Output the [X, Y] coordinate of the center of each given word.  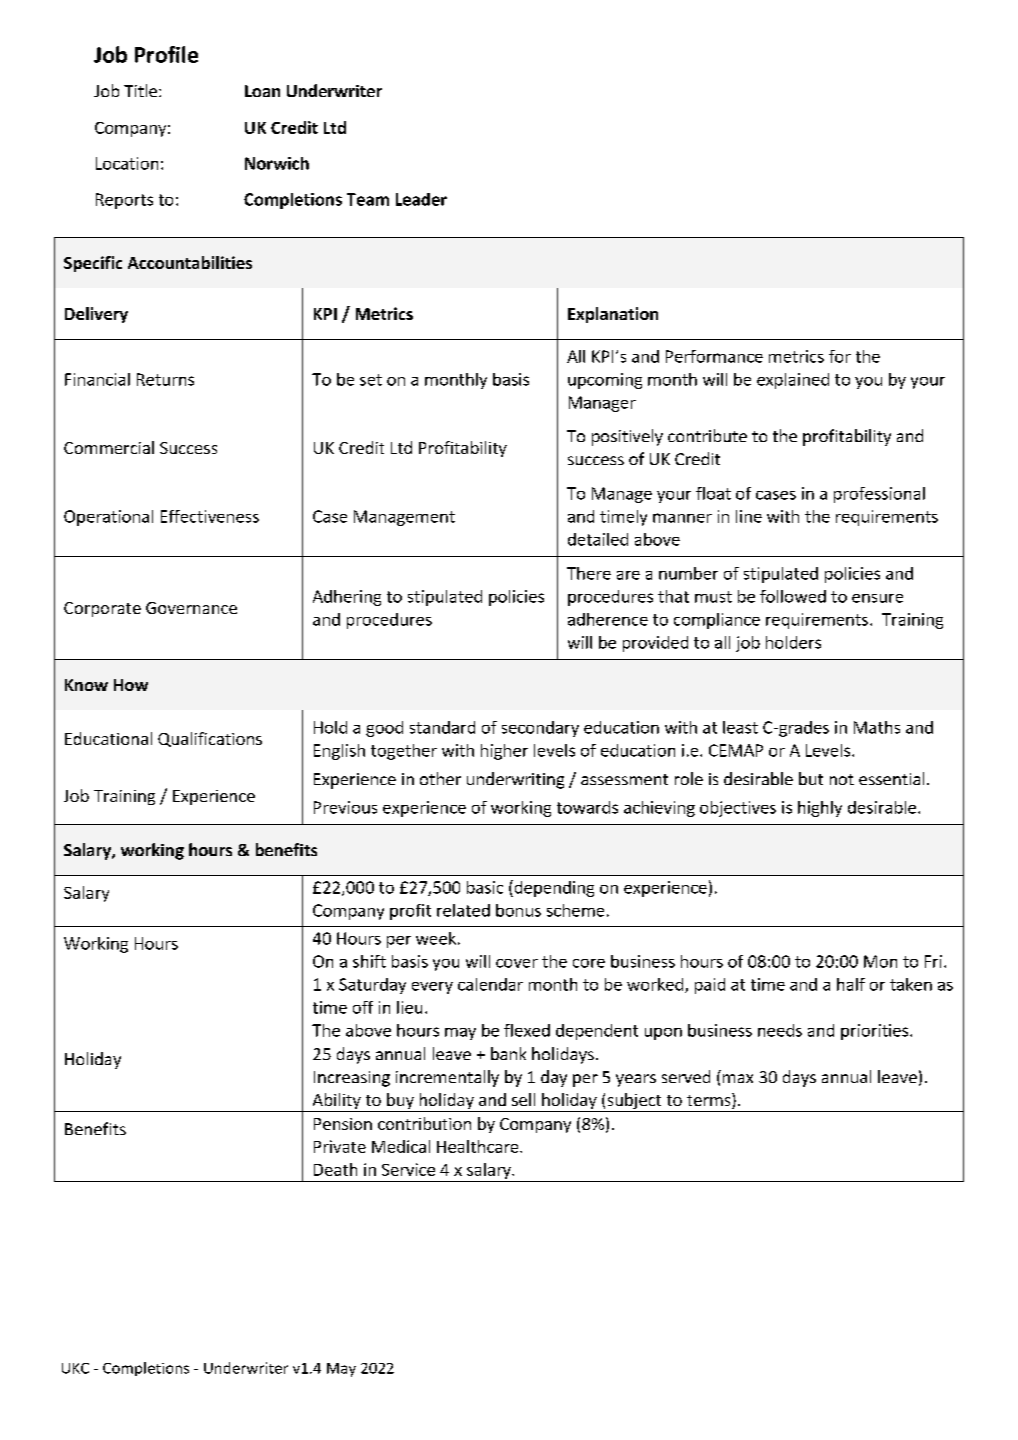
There [589, 573]
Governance [191, 608]
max [738, 1078]
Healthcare [479, 1146]
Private [340, 1146]
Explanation [613, 315]
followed [793, 596]
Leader [421, 199]
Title [142, 90]
